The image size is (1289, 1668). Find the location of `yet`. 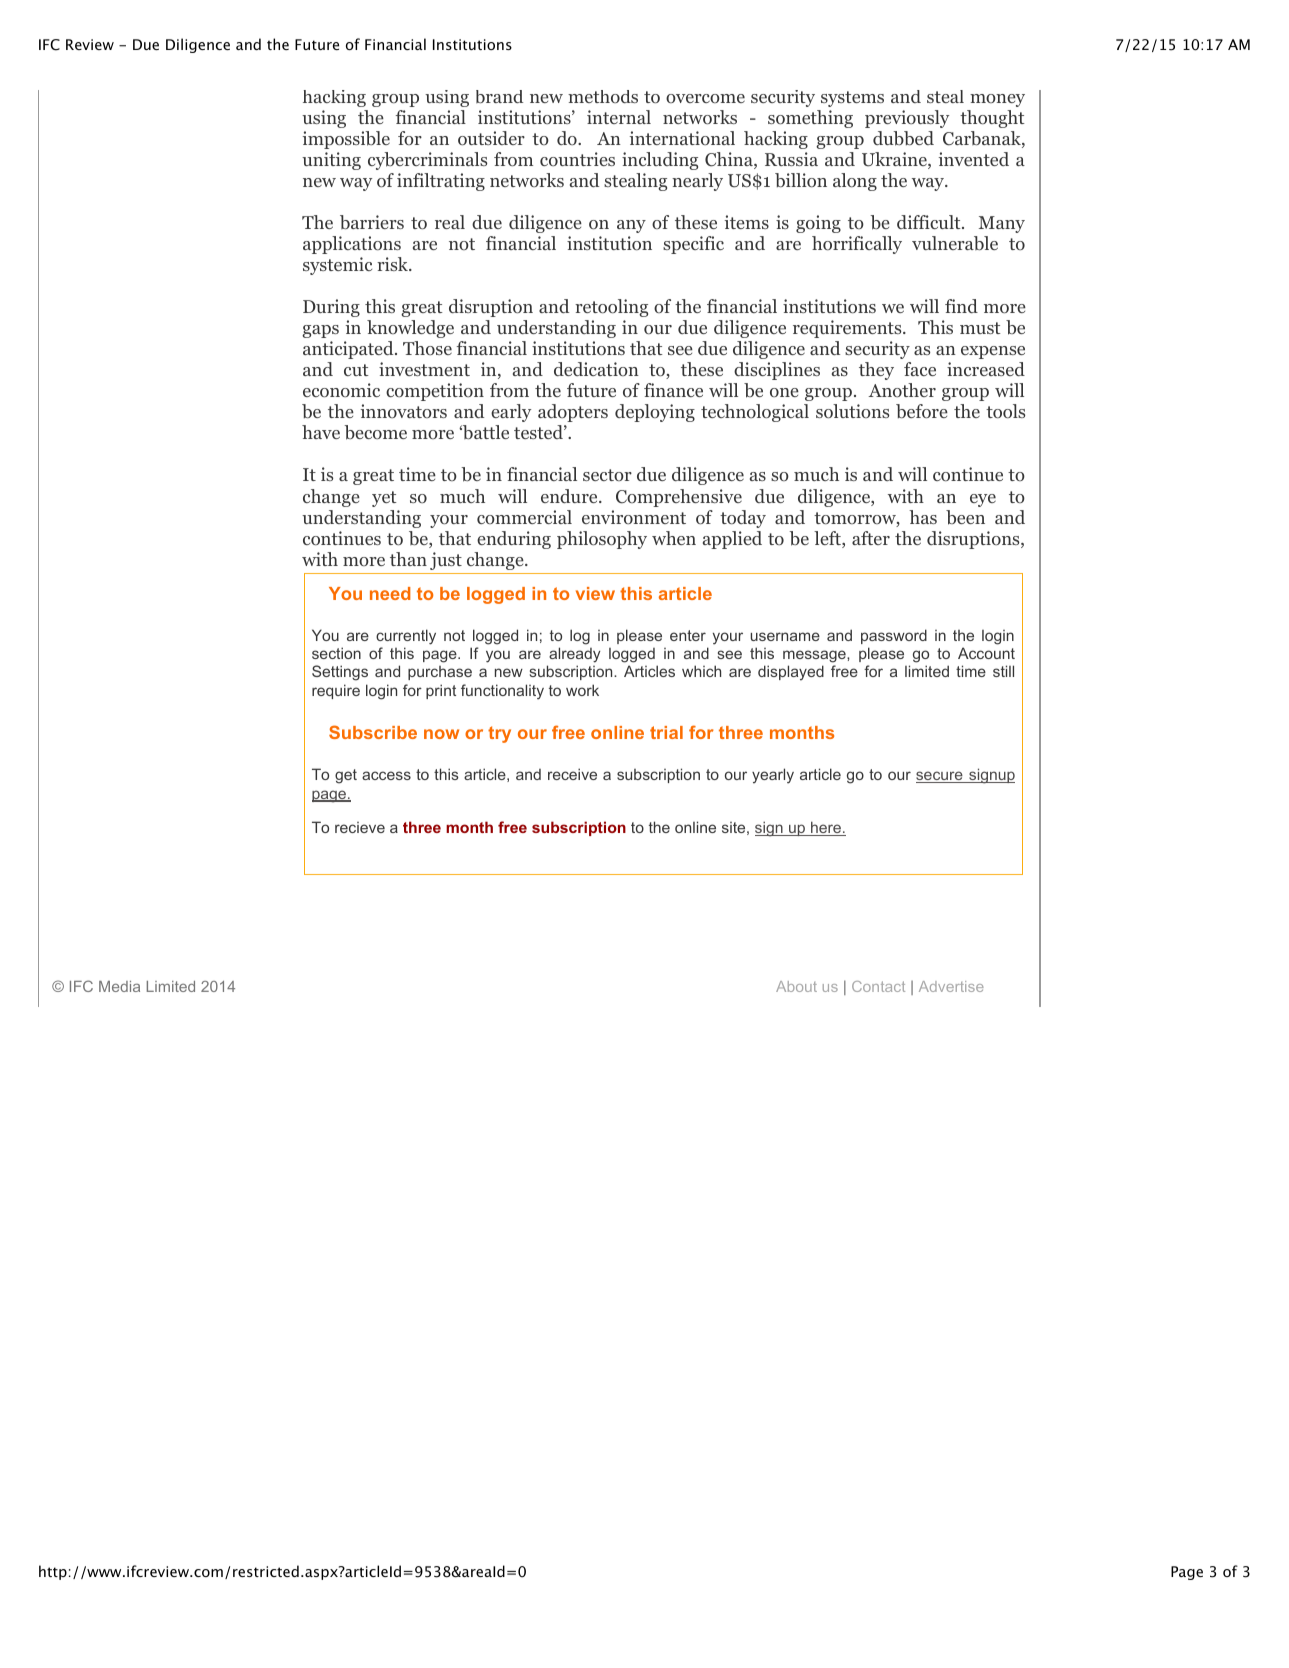

yet is located at coordinates (384, 499).
